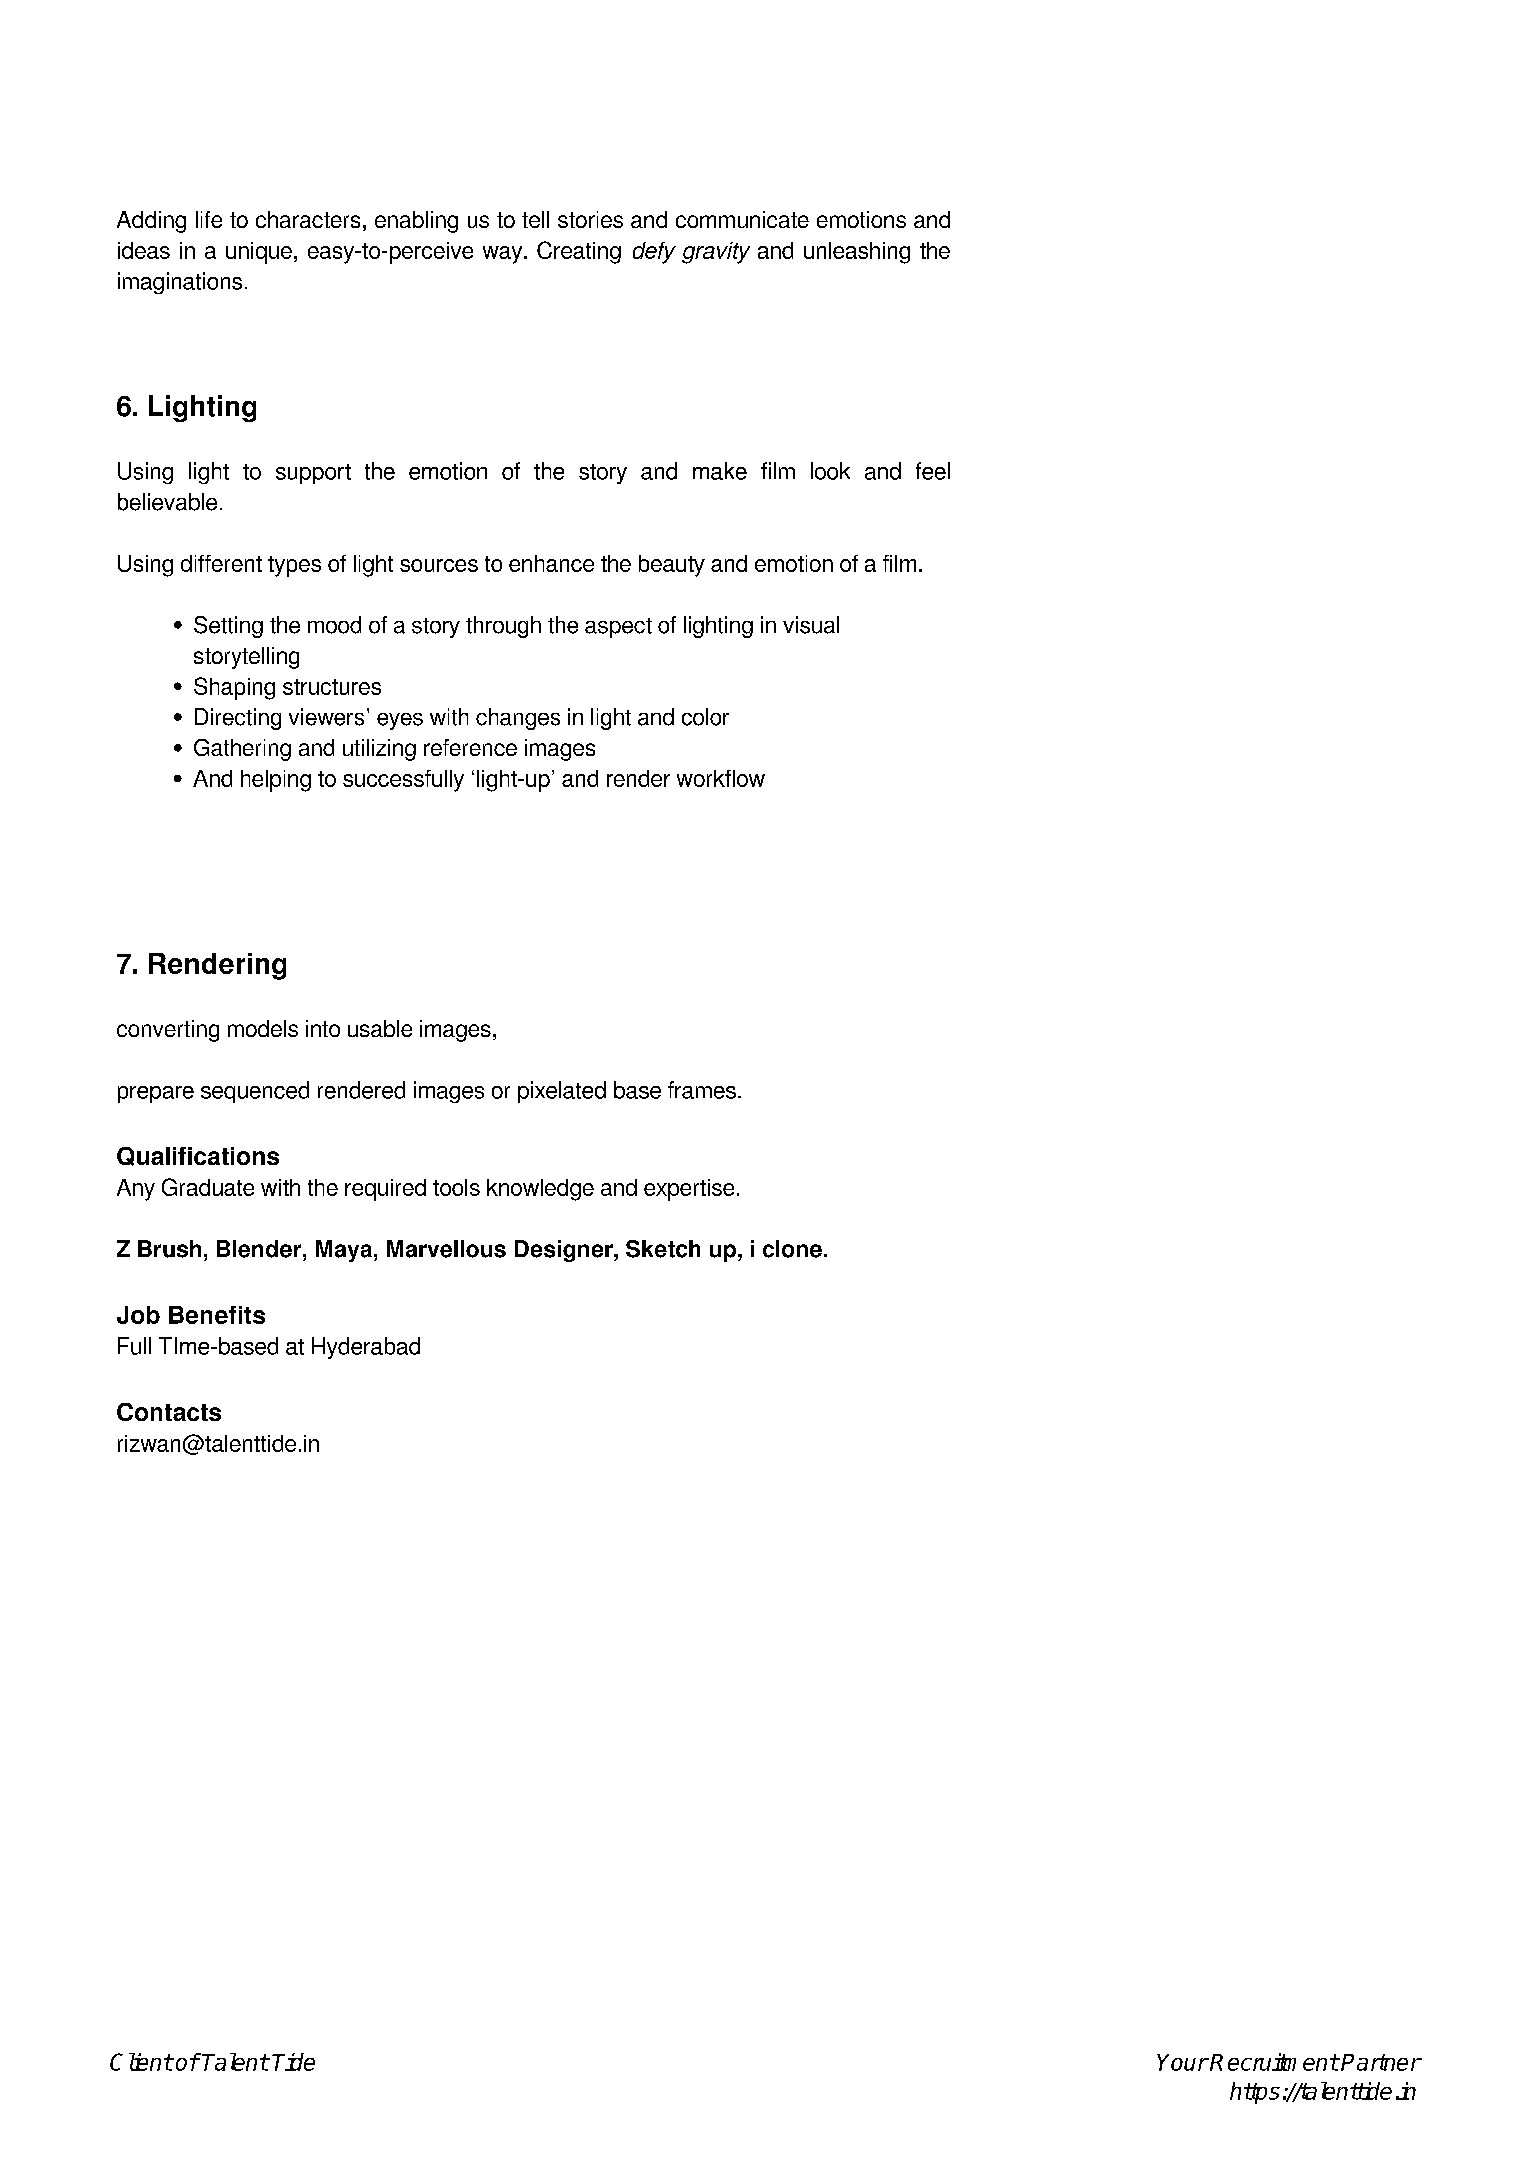 The image size is (1525, 2157). I want to click on Partner, so click(1381, 2062).
